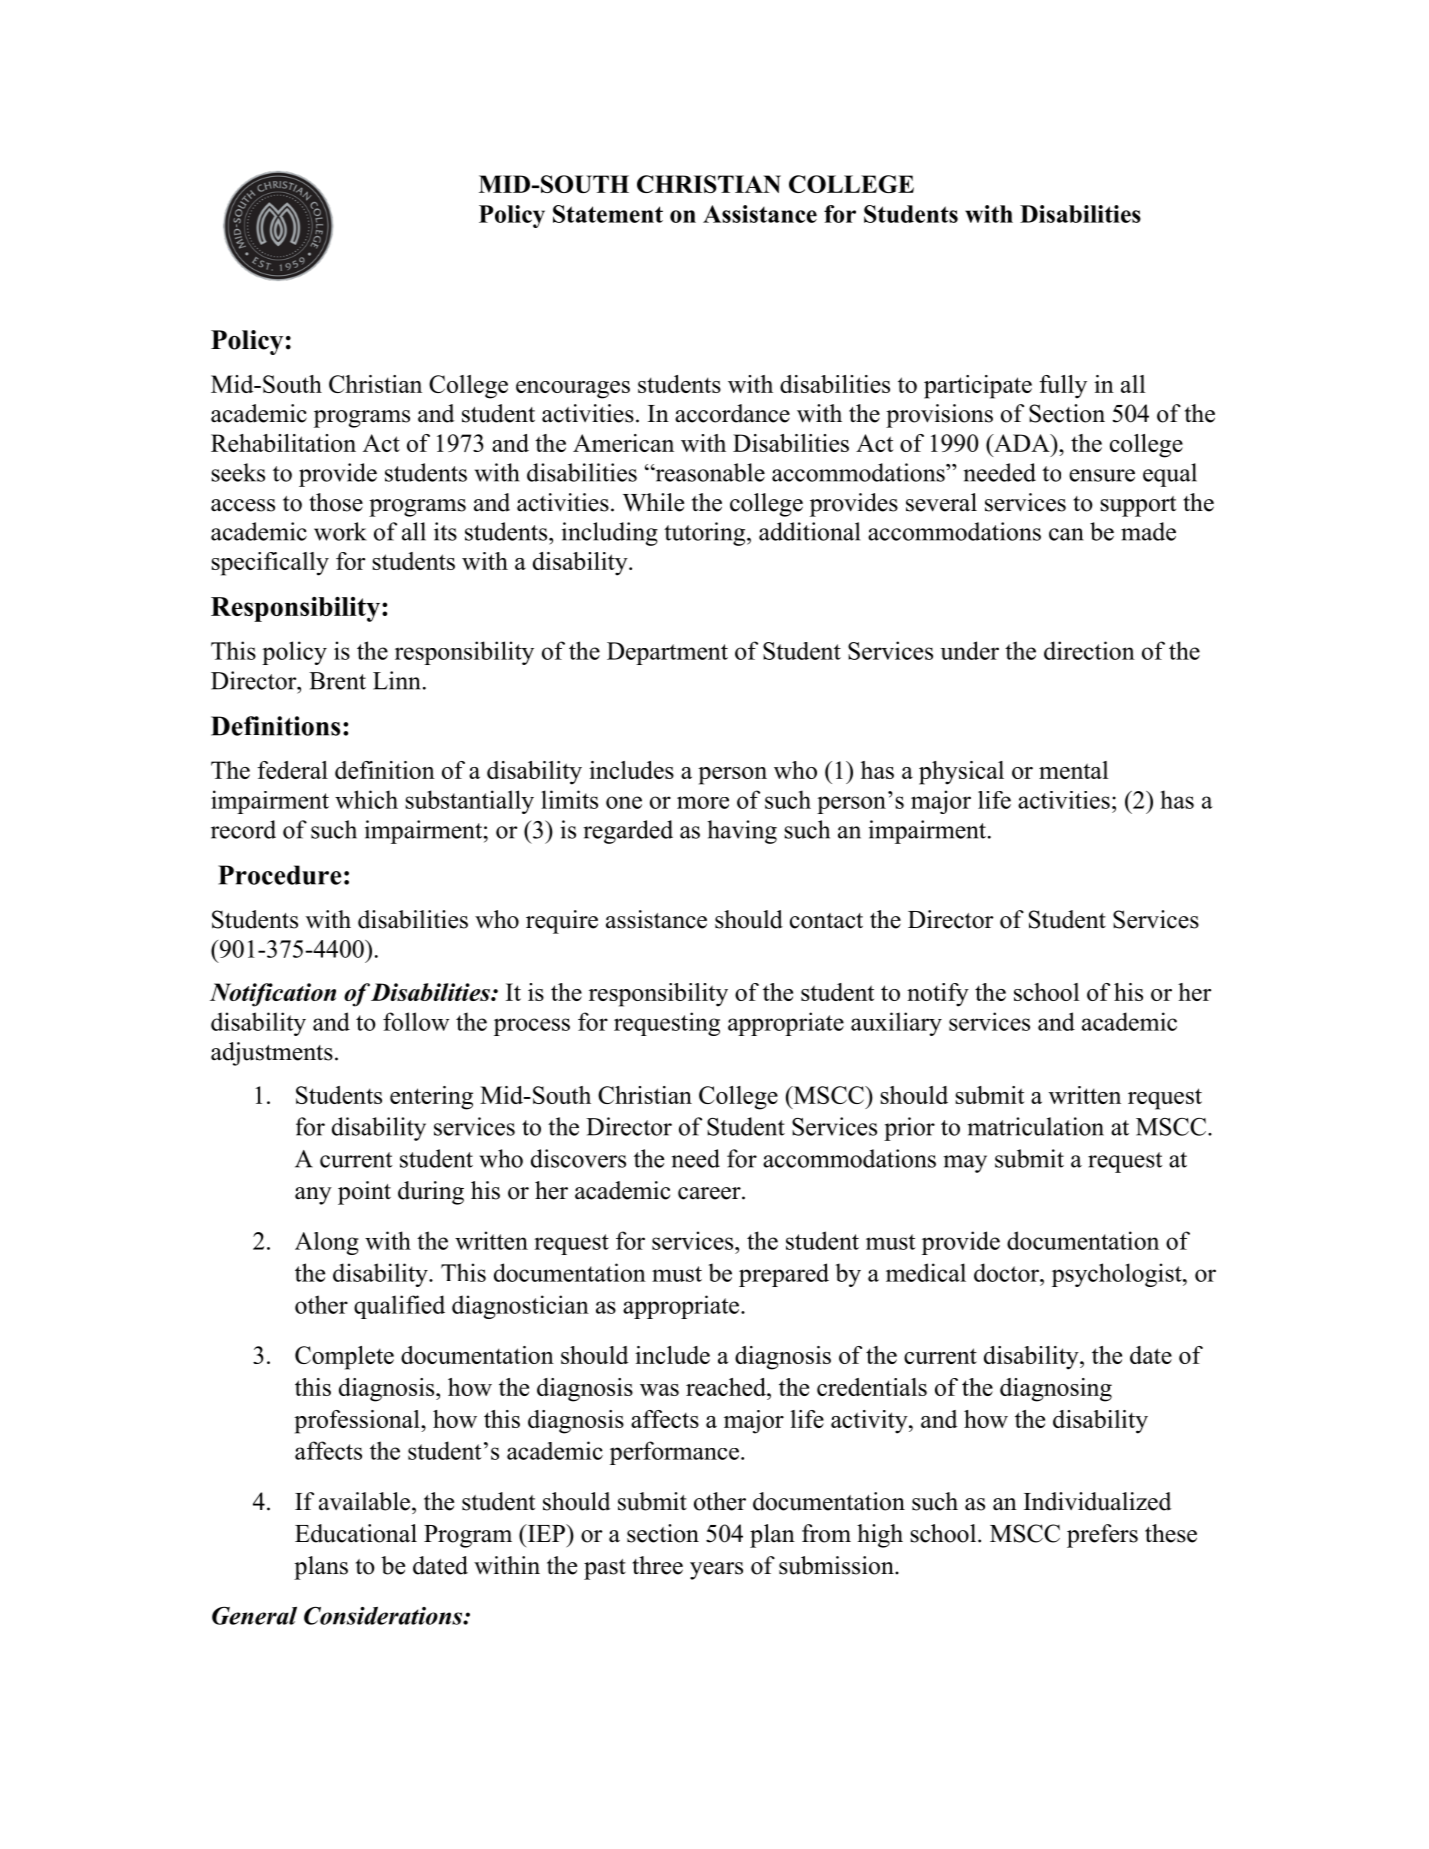 The height and width of the image is (1849, 1429). Describe the element at coordinates (1063, 387) in the image. I see `fully` at that location.
